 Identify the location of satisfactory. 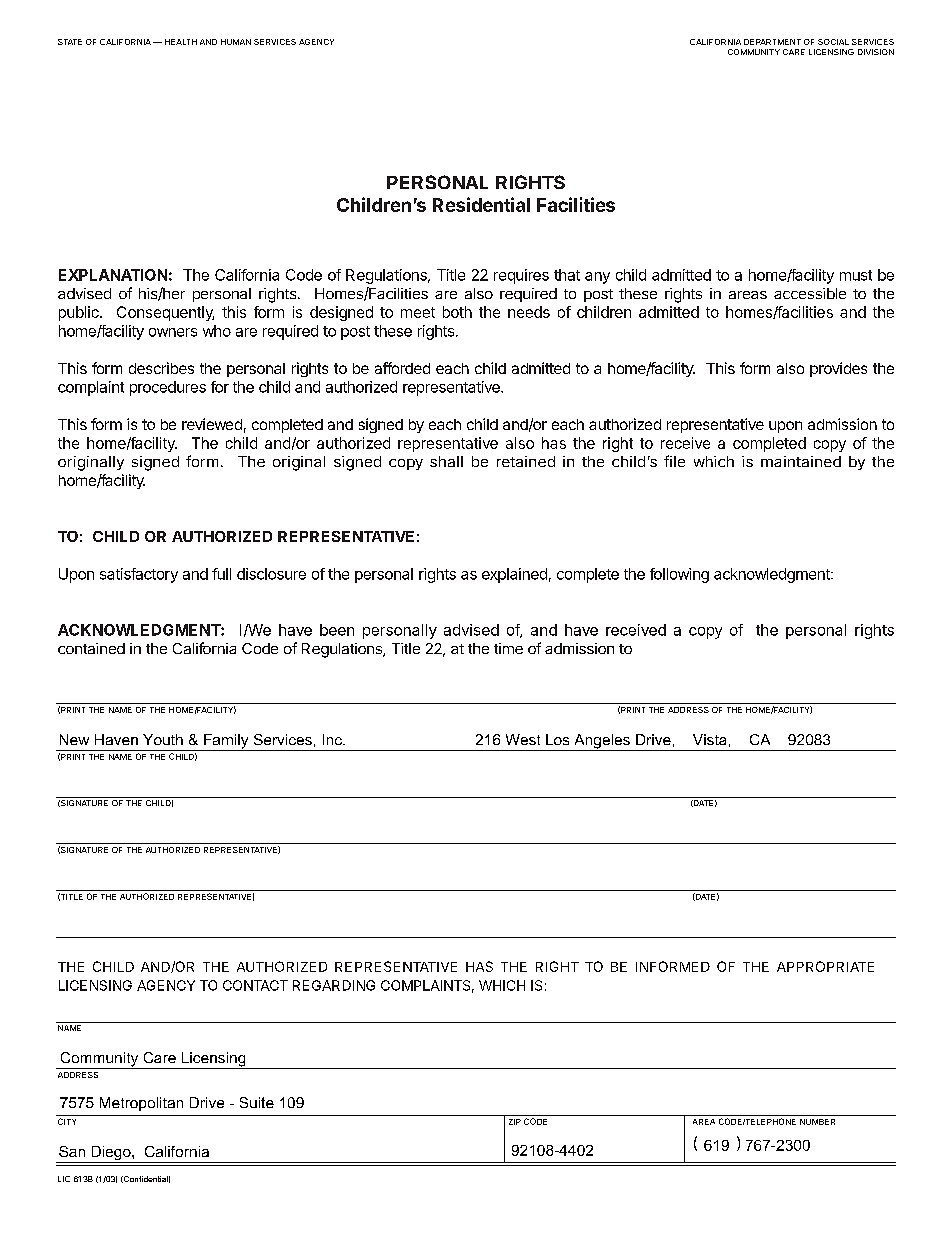
(139, 575).
